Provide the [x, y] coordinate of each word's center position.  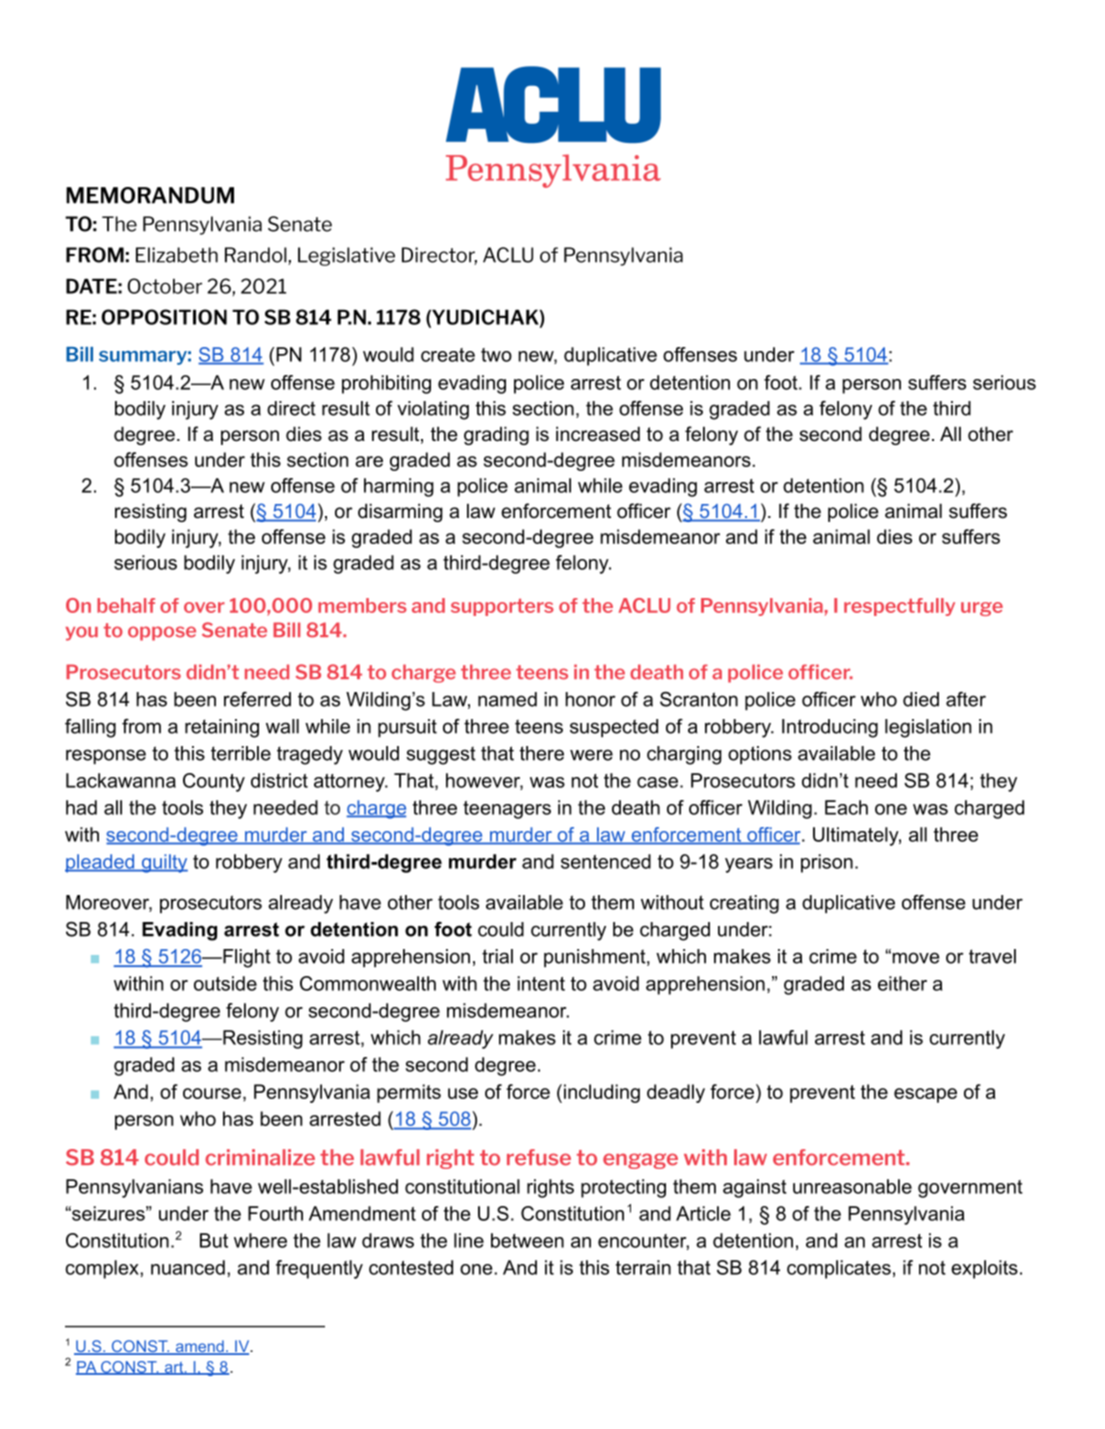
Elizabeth [177, 255]
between [527, 1240]
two [496, 355]
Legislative [346, 256]
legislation [928, 728]
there [542, 753]
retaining [222, 728]
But [214, 1240]
